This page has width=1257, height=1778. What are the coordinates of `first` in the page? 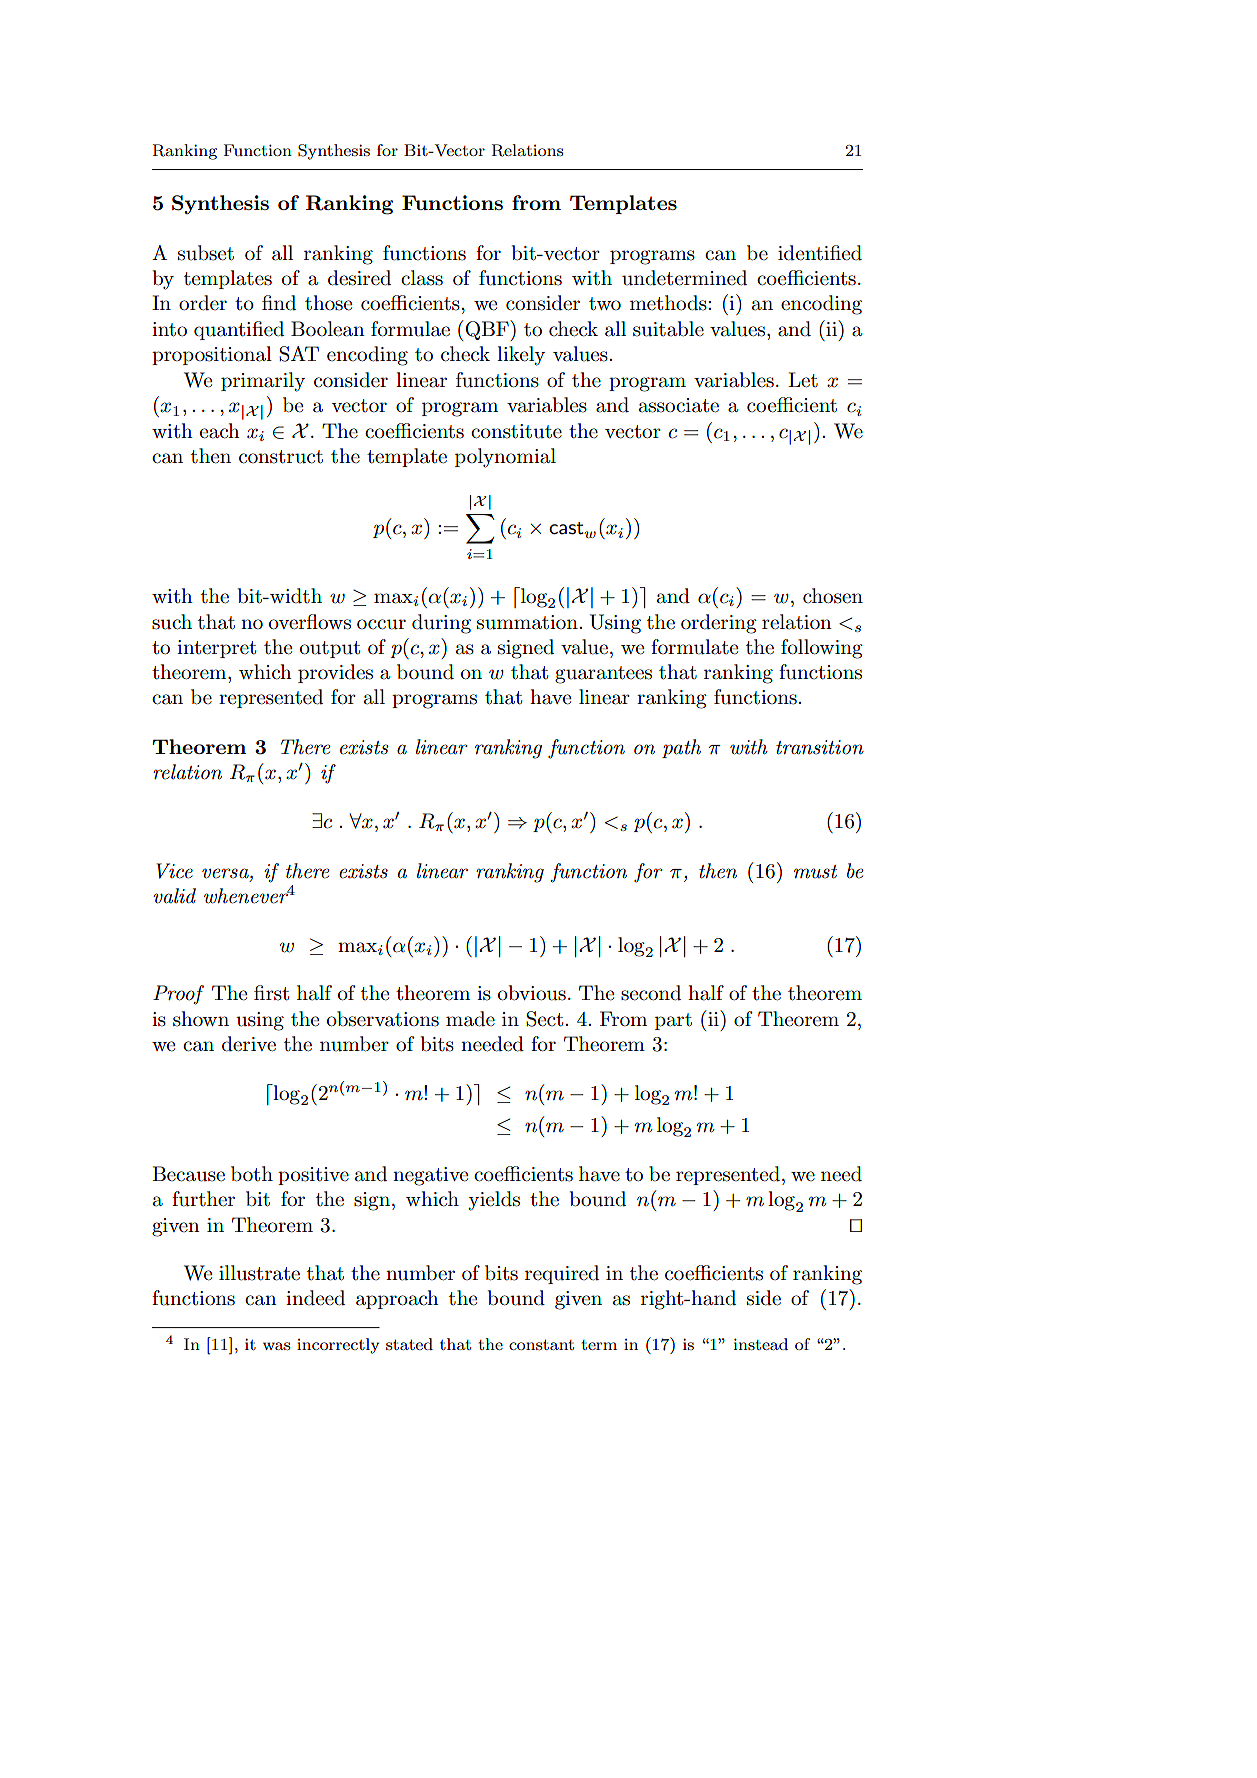 It's located at (271, 993).
